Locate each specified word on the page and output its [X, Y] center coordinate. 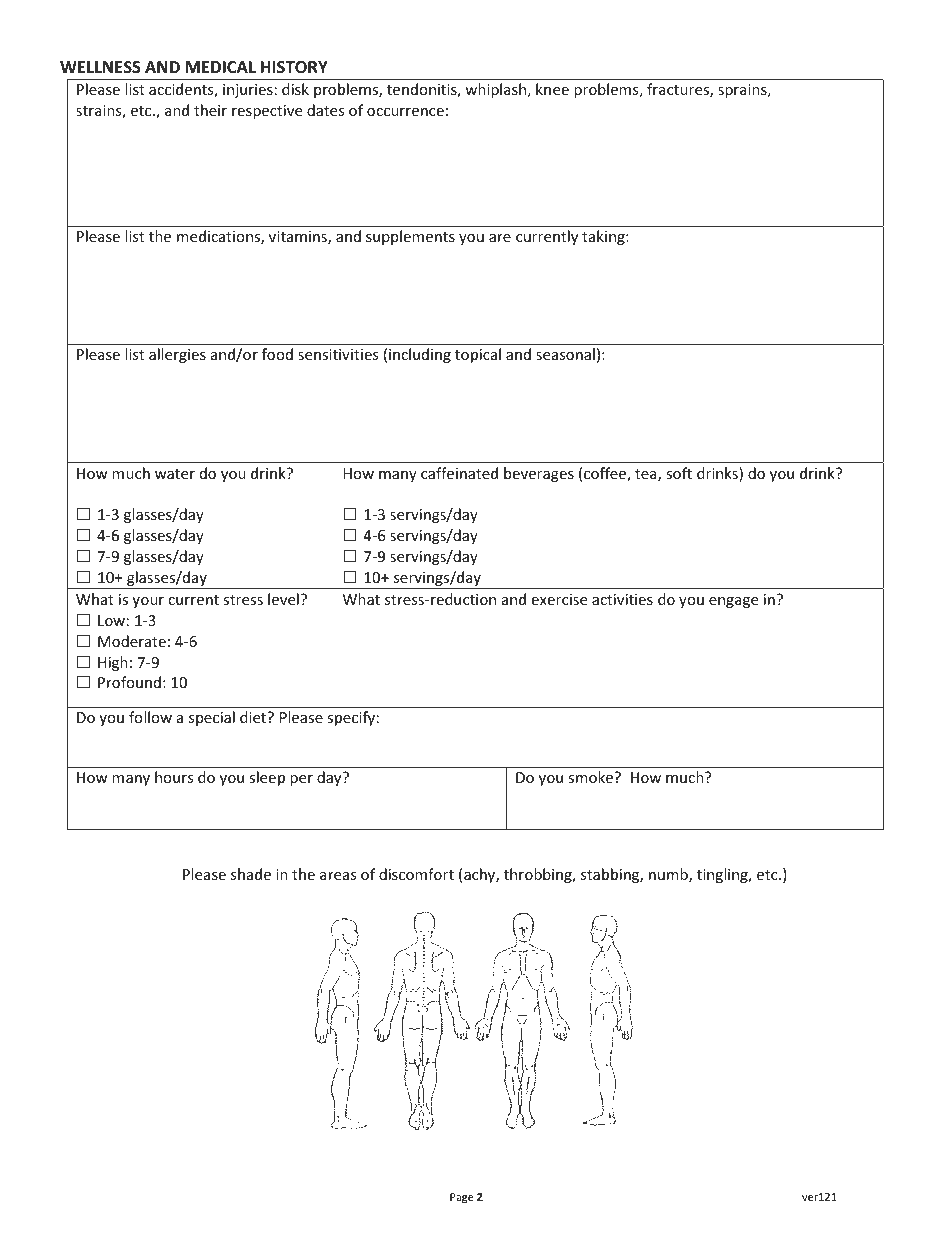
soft [679, 473]
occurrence [405, 112]
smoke [592, 777]
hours [174, 777]
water [175, 474]
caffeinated [459, 473]
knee [552, 89]
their [210, 110]
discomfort [416, 874]
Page [462, 1198]
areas [338, 876]
